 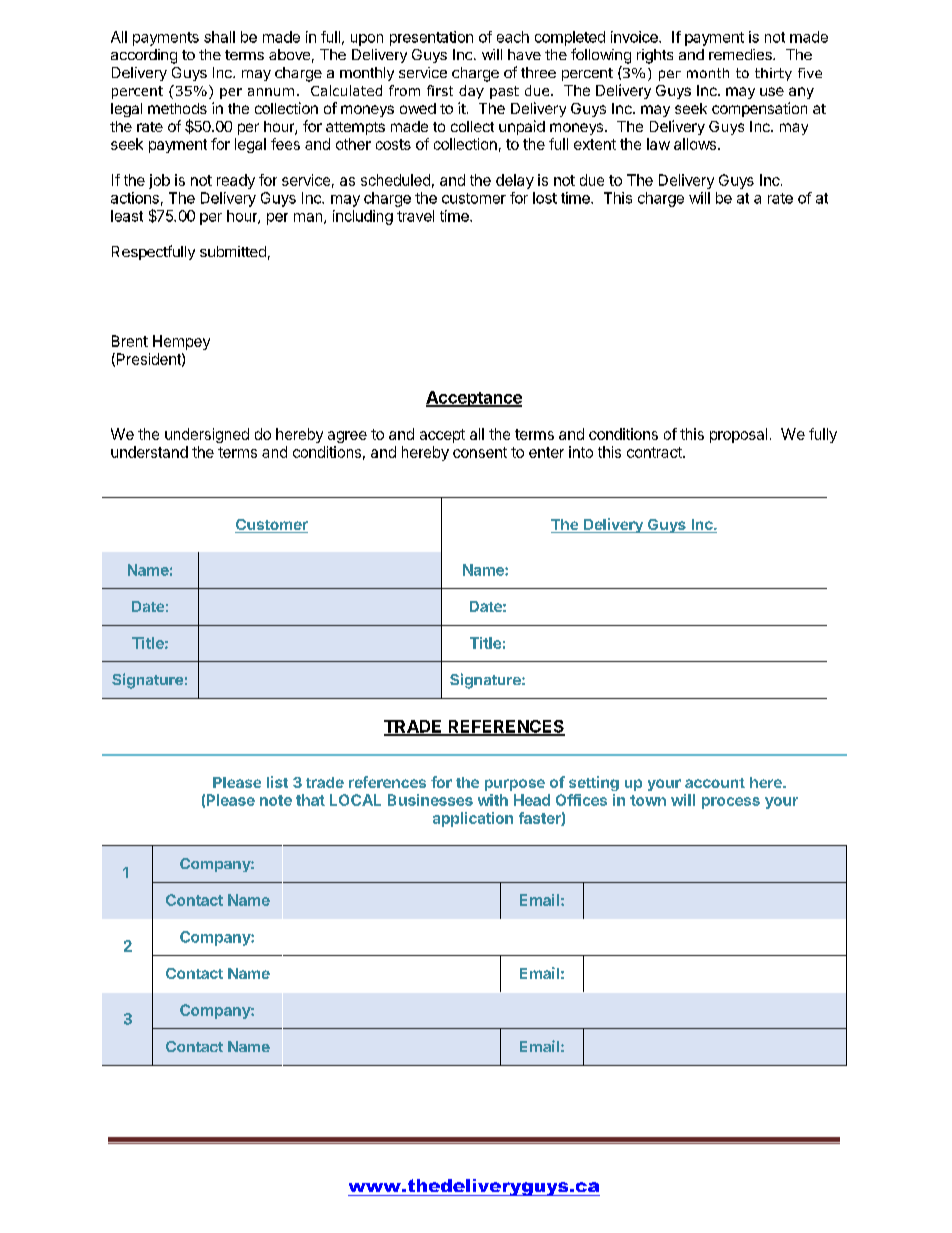 What do you see at coordinates (415, 216) in the screenshot?
I see `travel` at bounding box center [415, 216].
